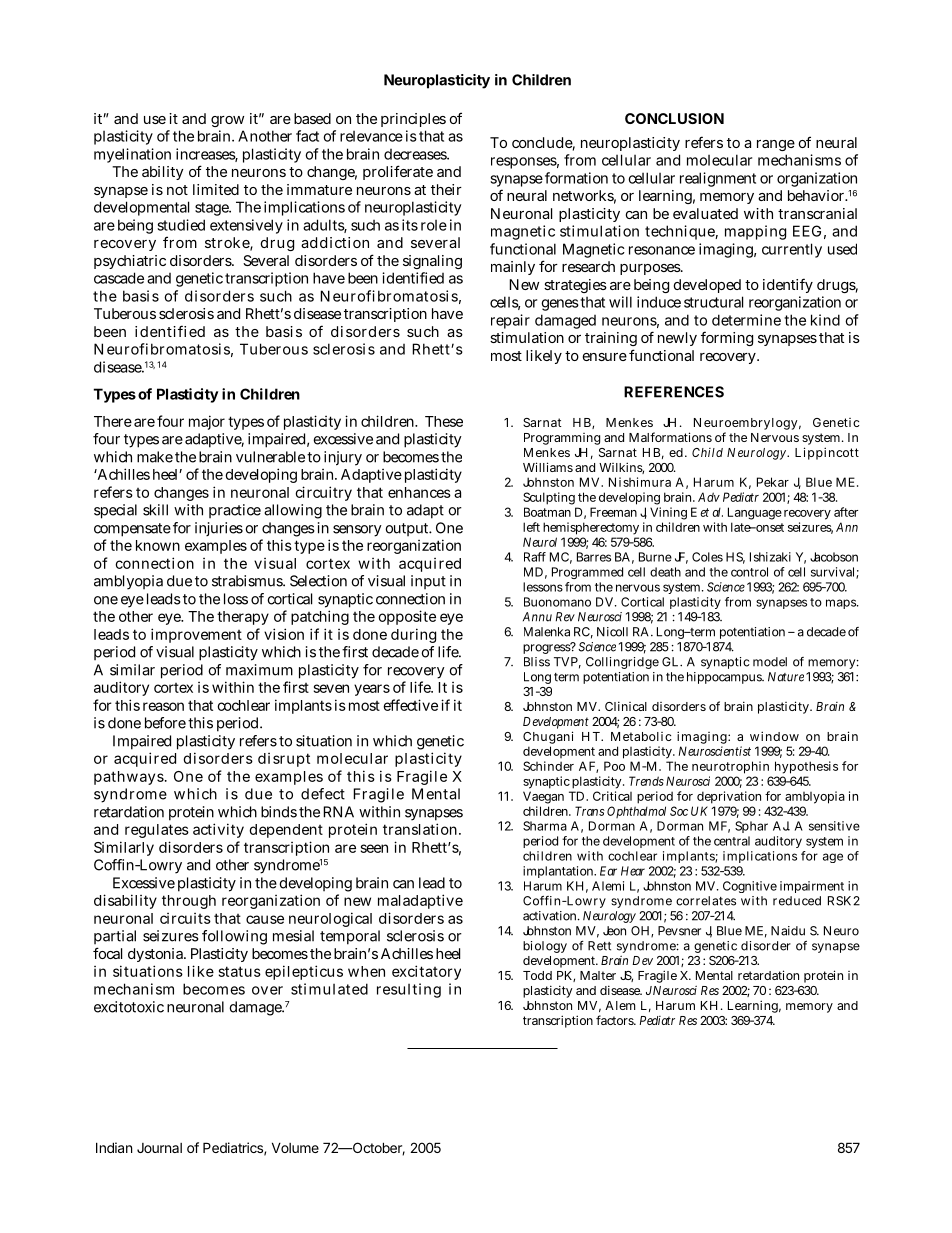  What do you see at coordinates (444, 421) in the screenshot?
I see `These` at bounding box center [444, 421].
